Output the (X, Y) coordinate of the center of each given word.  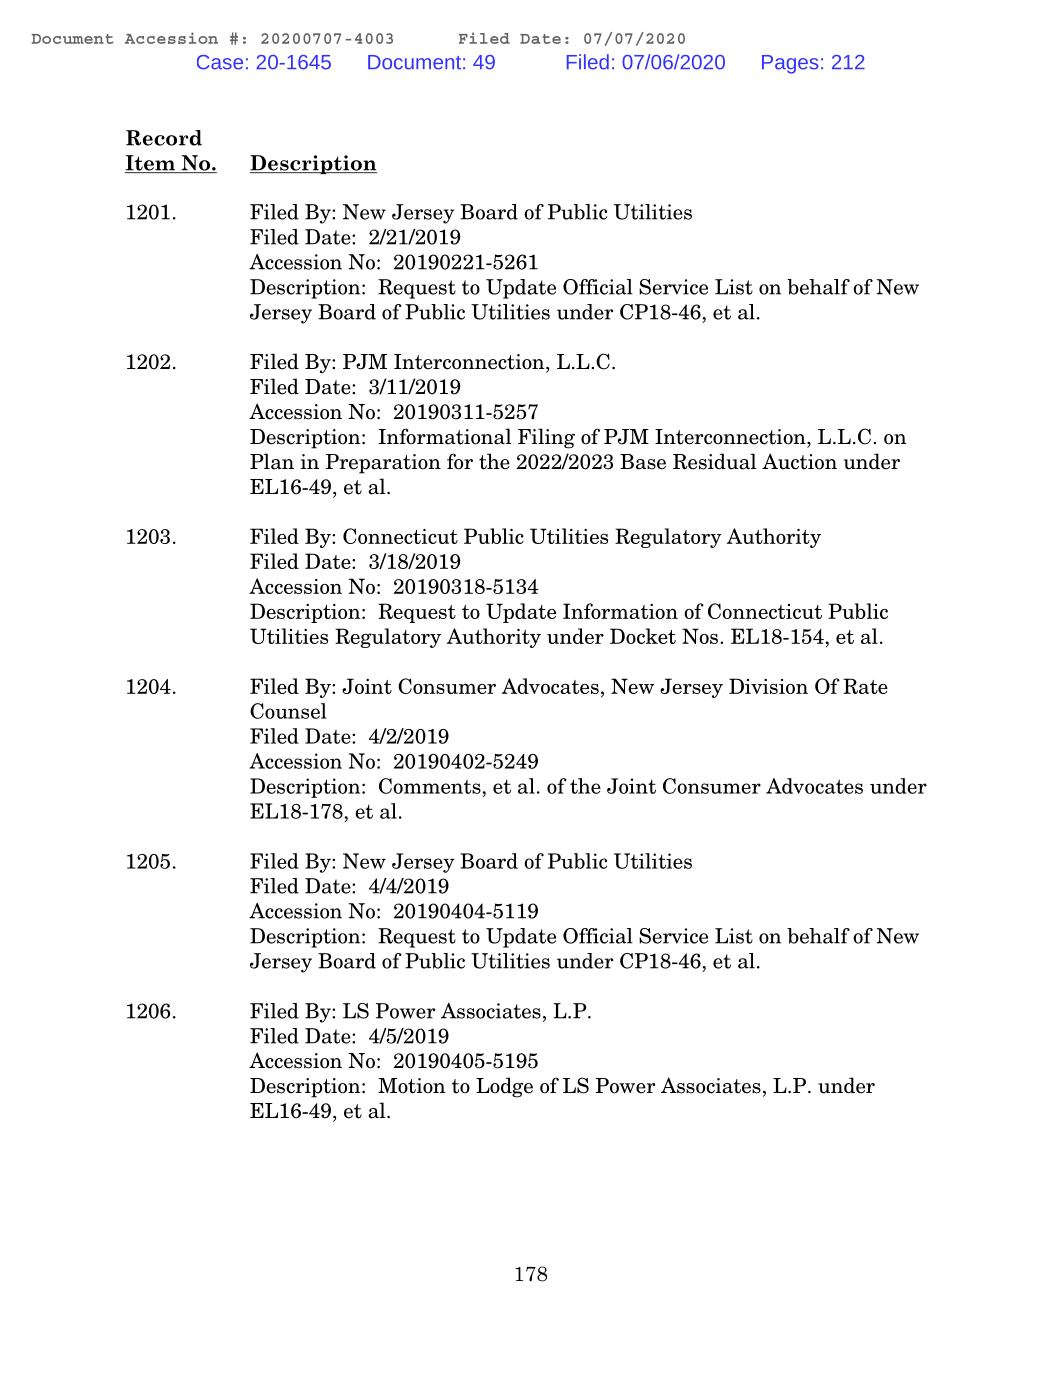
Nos (701, 636)
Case (220, 62)
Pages (790, 64)
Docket (643, 636)
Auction (799, 461)
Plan (272, 461)
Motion (412, 1086)
